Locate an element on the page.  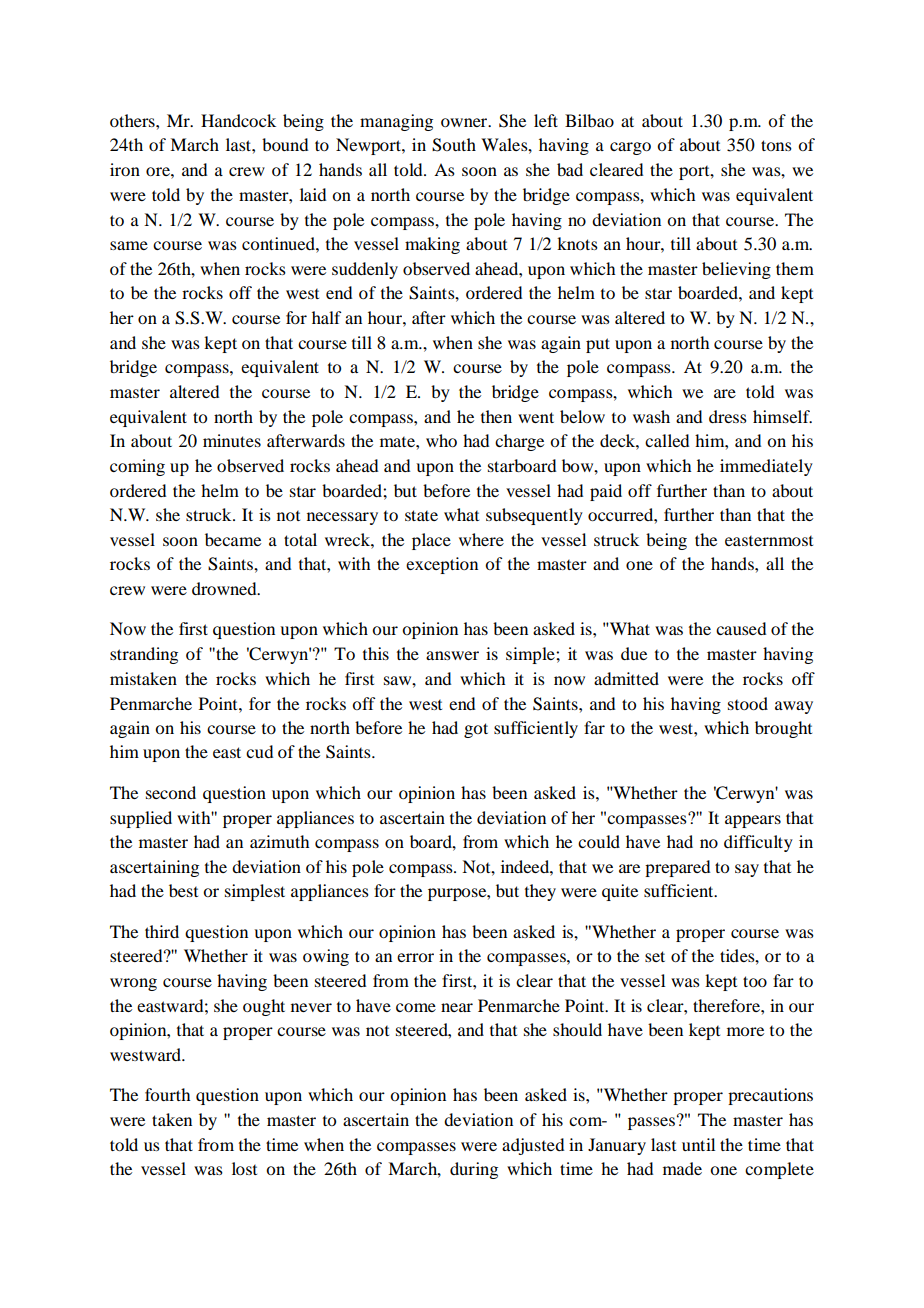
until is located at coordinates (698, 1144).
